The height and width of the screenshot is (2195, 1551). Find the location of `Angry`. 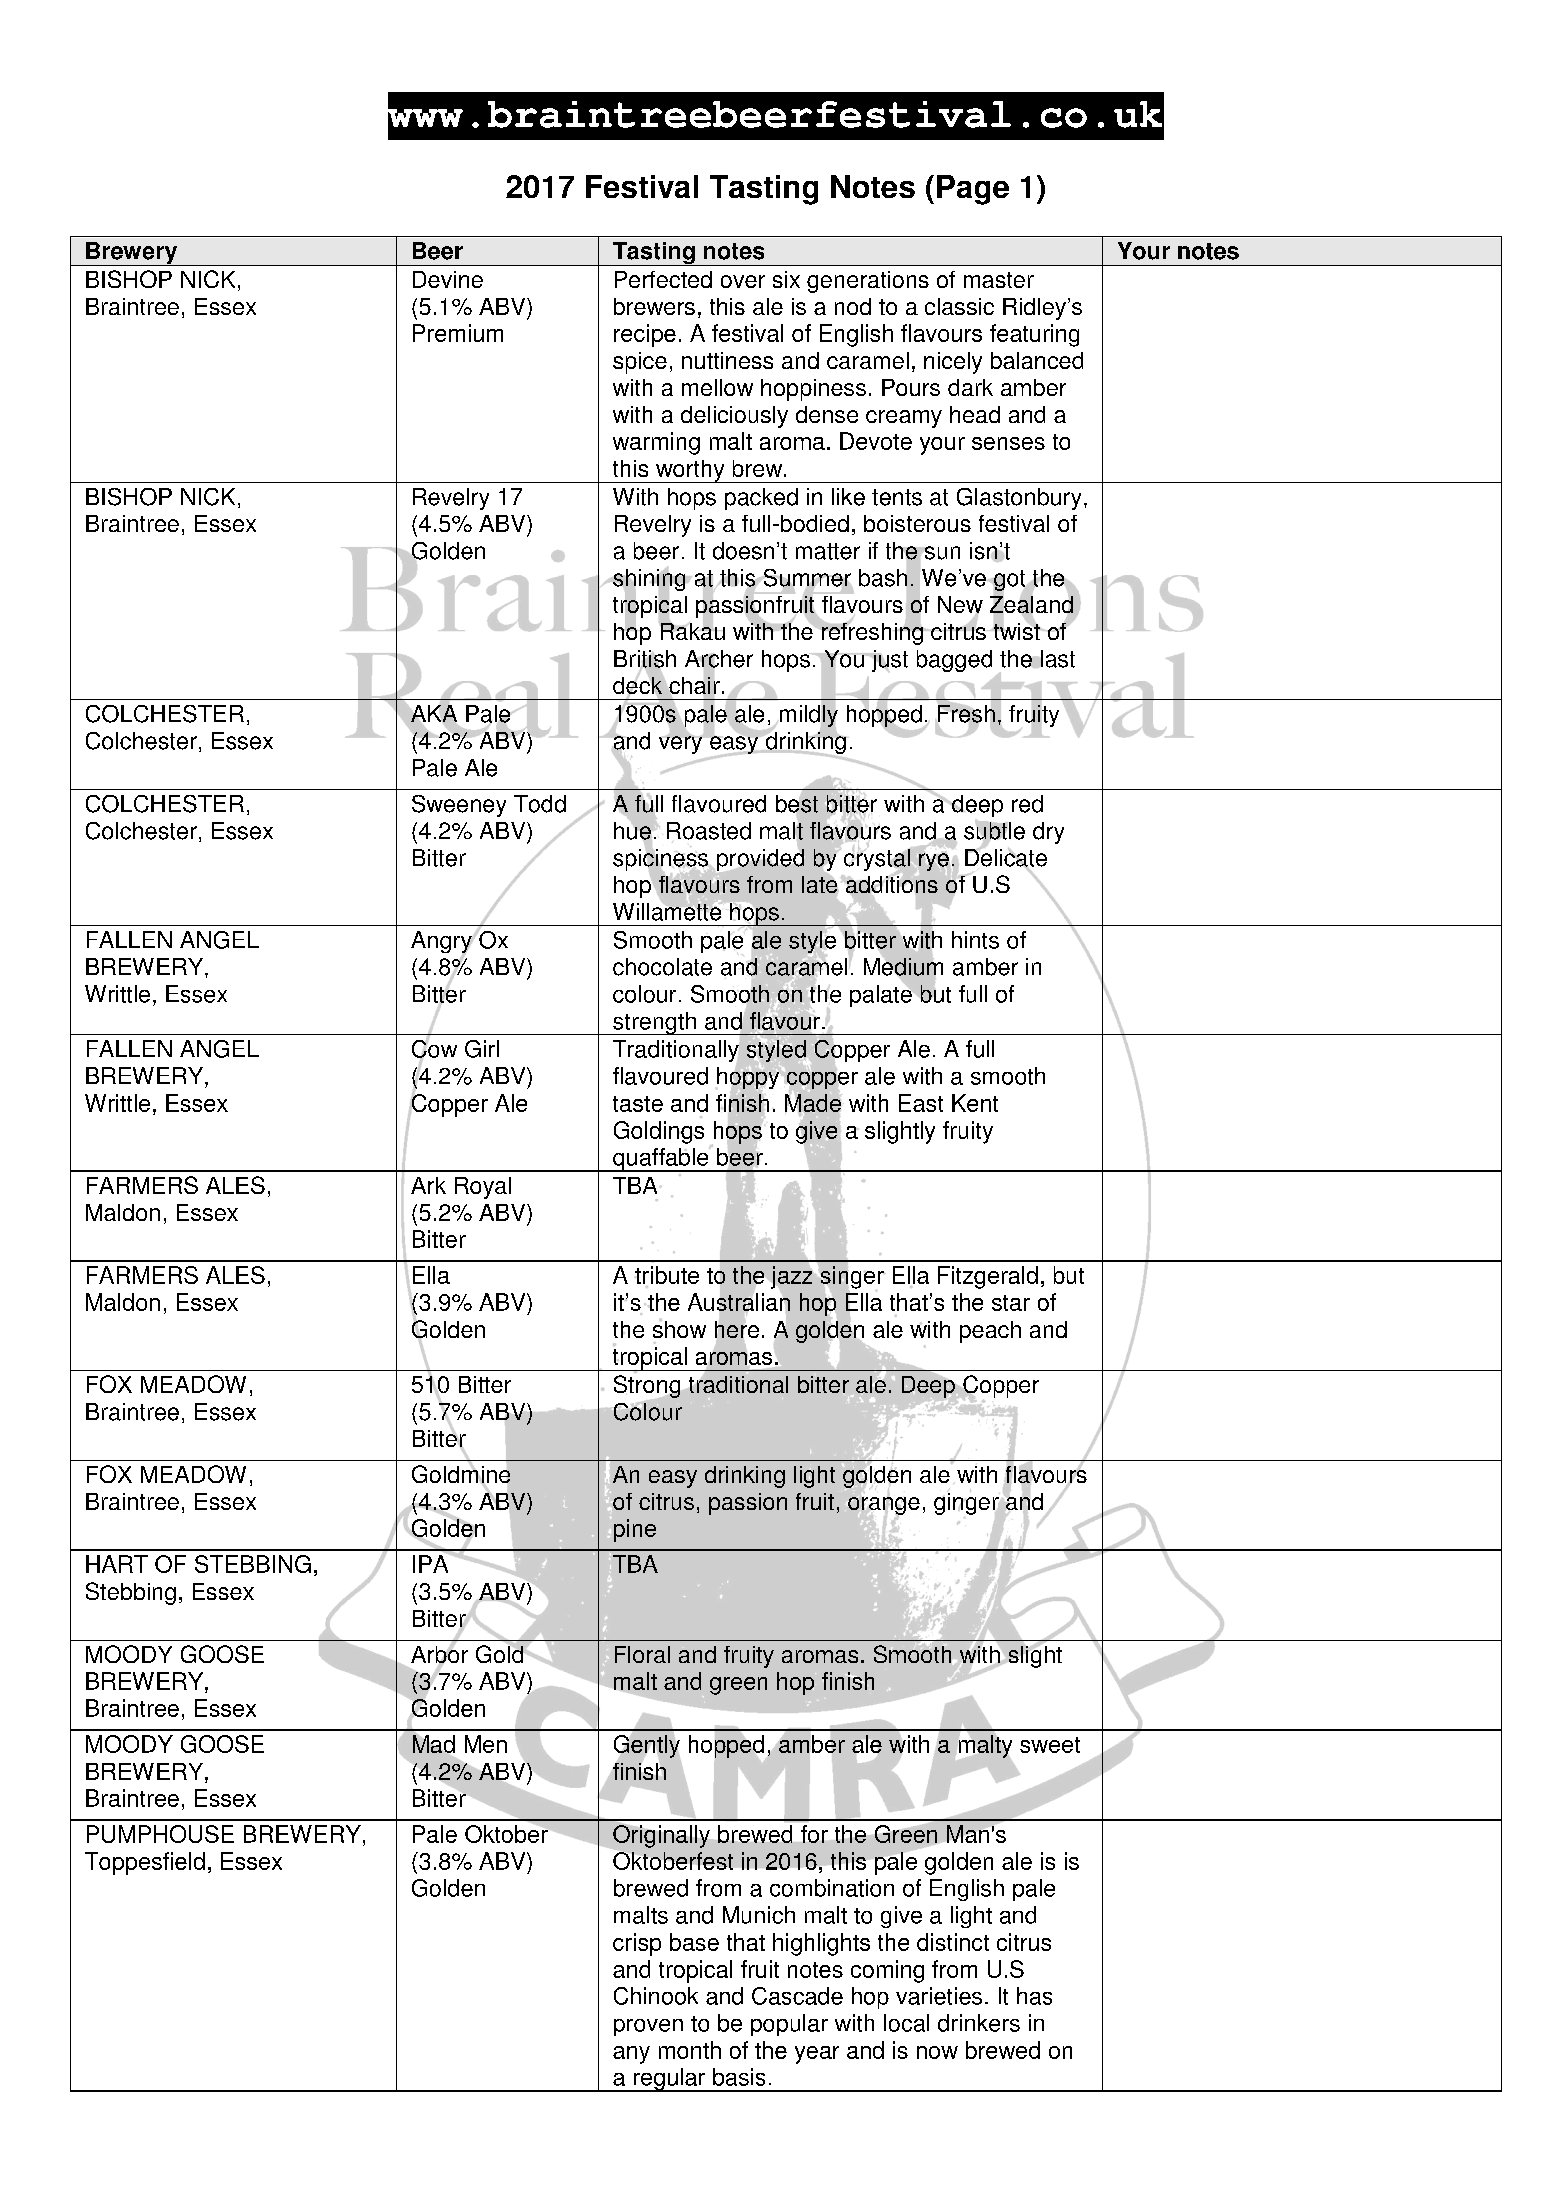

Angry is located at coordinates (441, 943).
